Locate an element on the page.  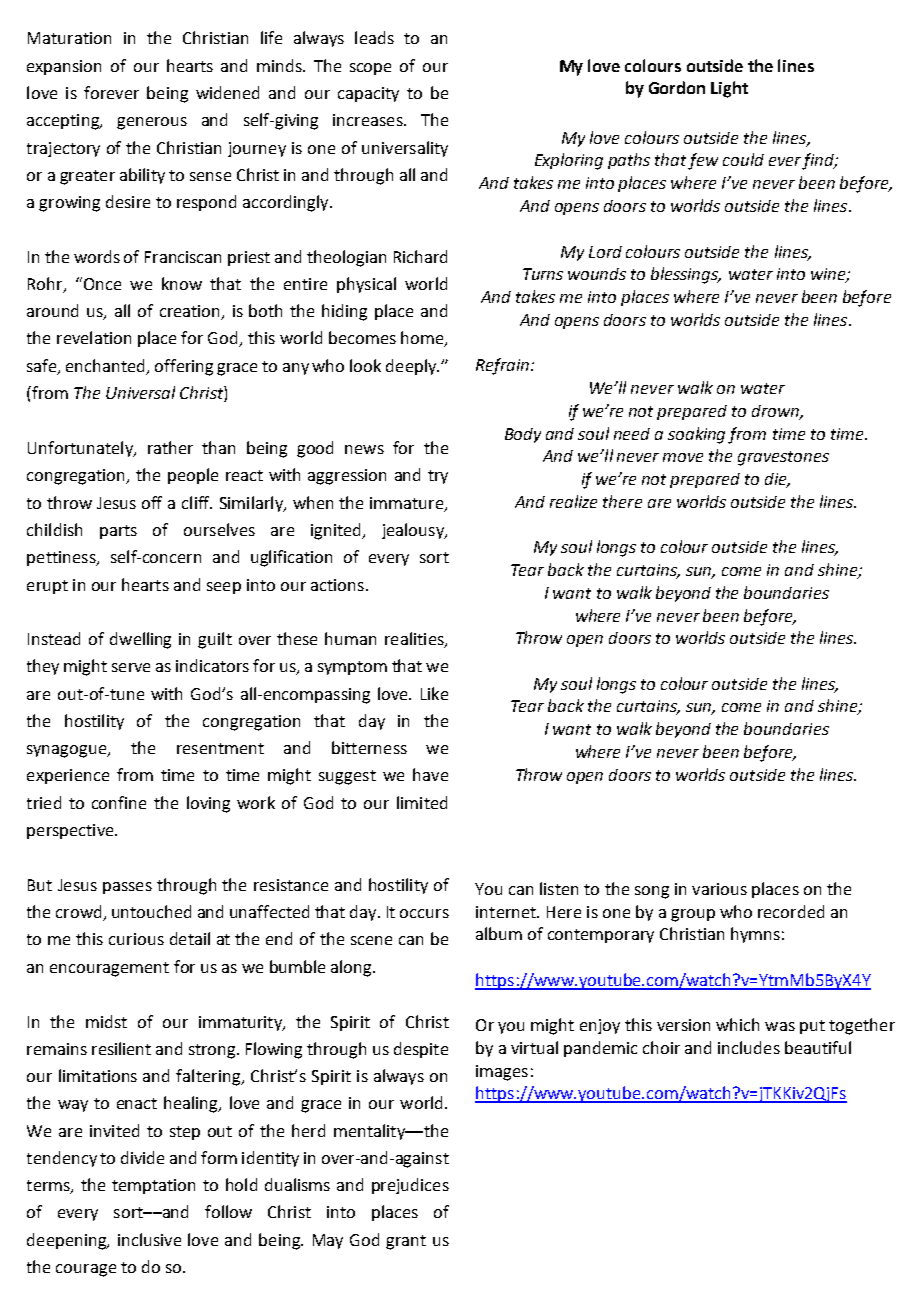
dwelling is located at coordinates (140, 640).
